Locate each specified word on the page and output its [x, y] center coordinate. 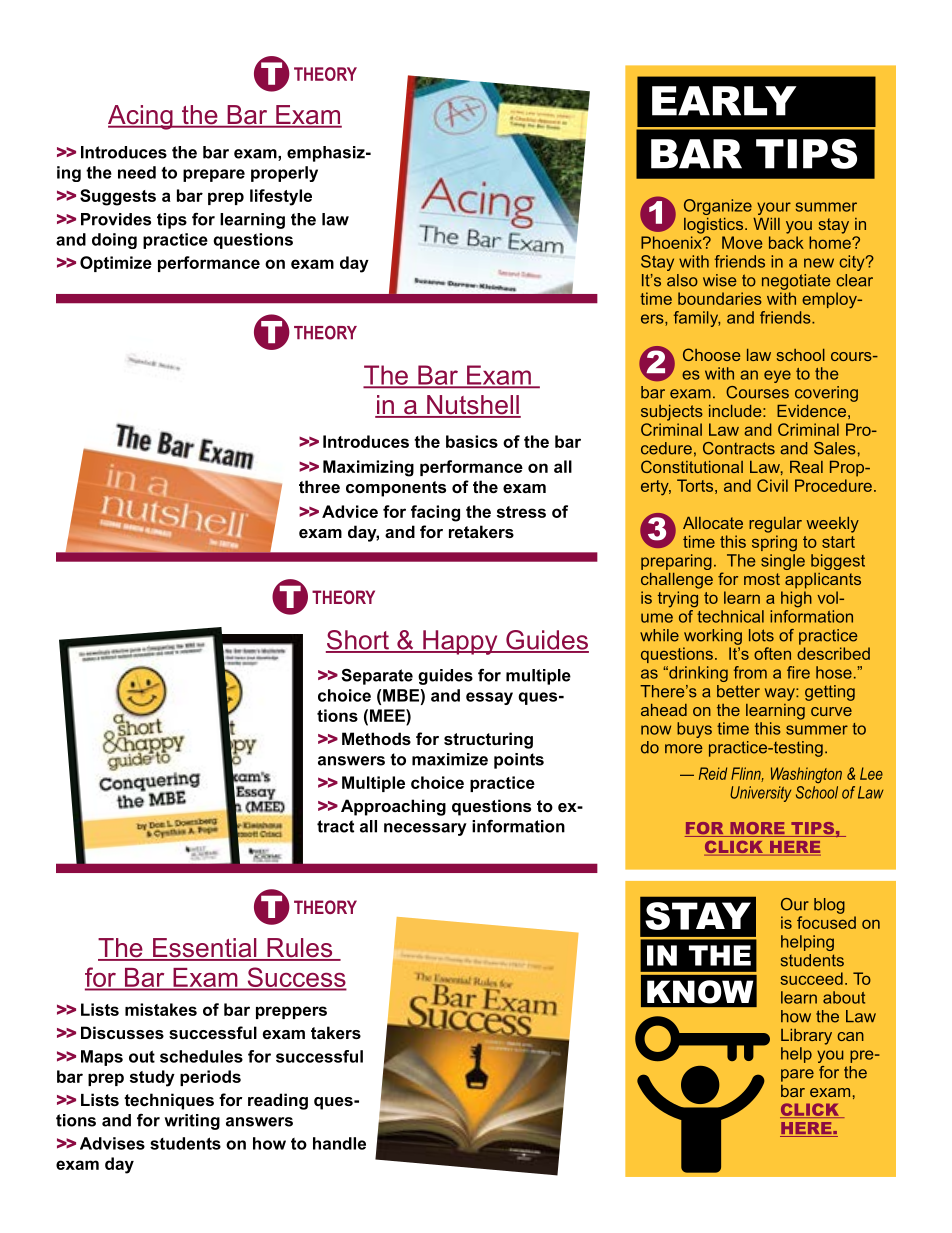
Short [358, 641]
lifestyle [281, 197]
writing [192, 1122]
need [137, 172]
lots [761, 635]
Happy [460, 642]
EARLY [724, 101]
